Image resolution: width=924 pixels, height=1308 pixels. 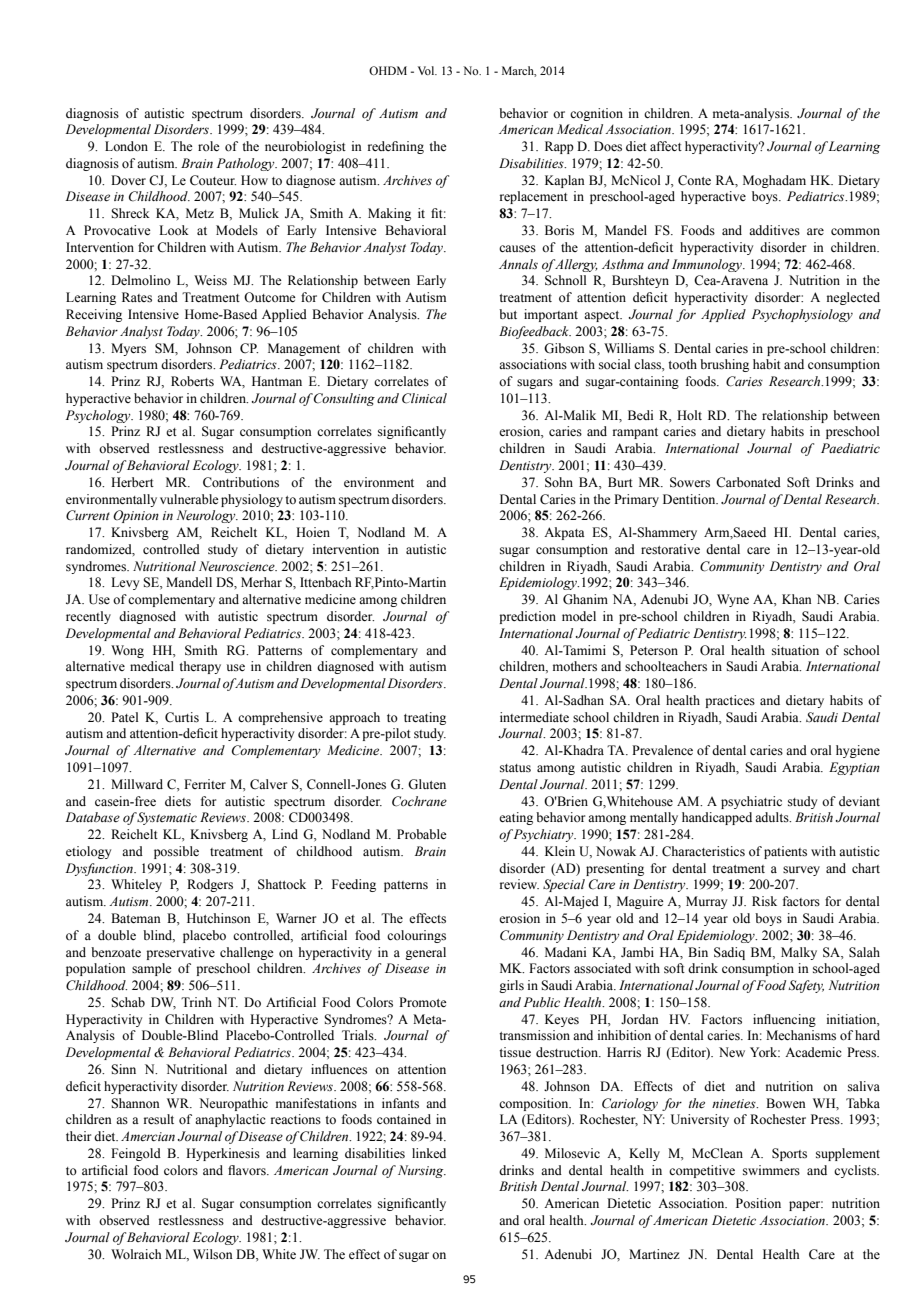 What do you see at coordinates (771, 1170) in the image?
I see `swimmers` at bounding box center [771, 1170].
